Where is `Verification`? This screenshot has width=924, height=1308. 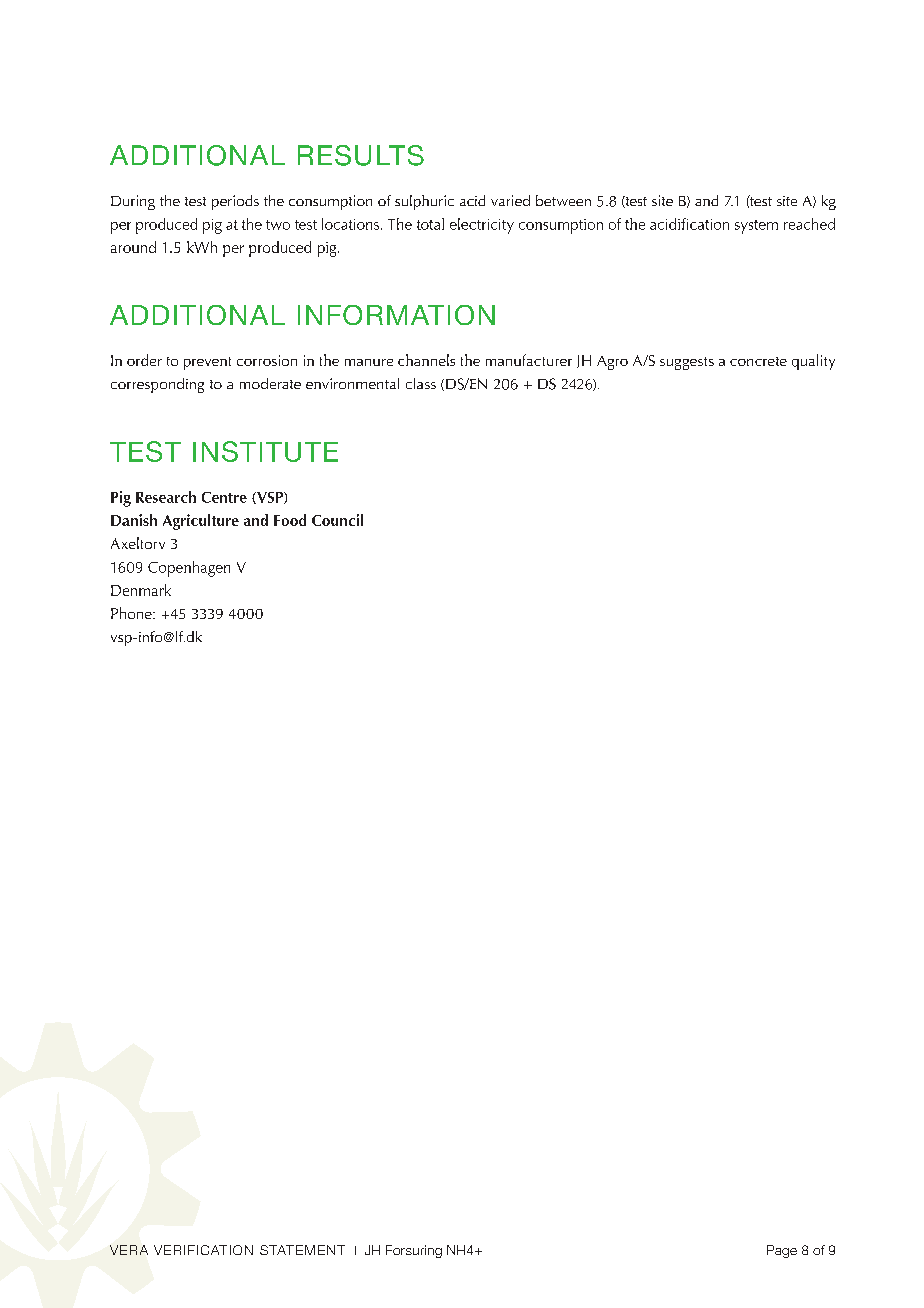
Verification is located at coordinates (203, 1250).
